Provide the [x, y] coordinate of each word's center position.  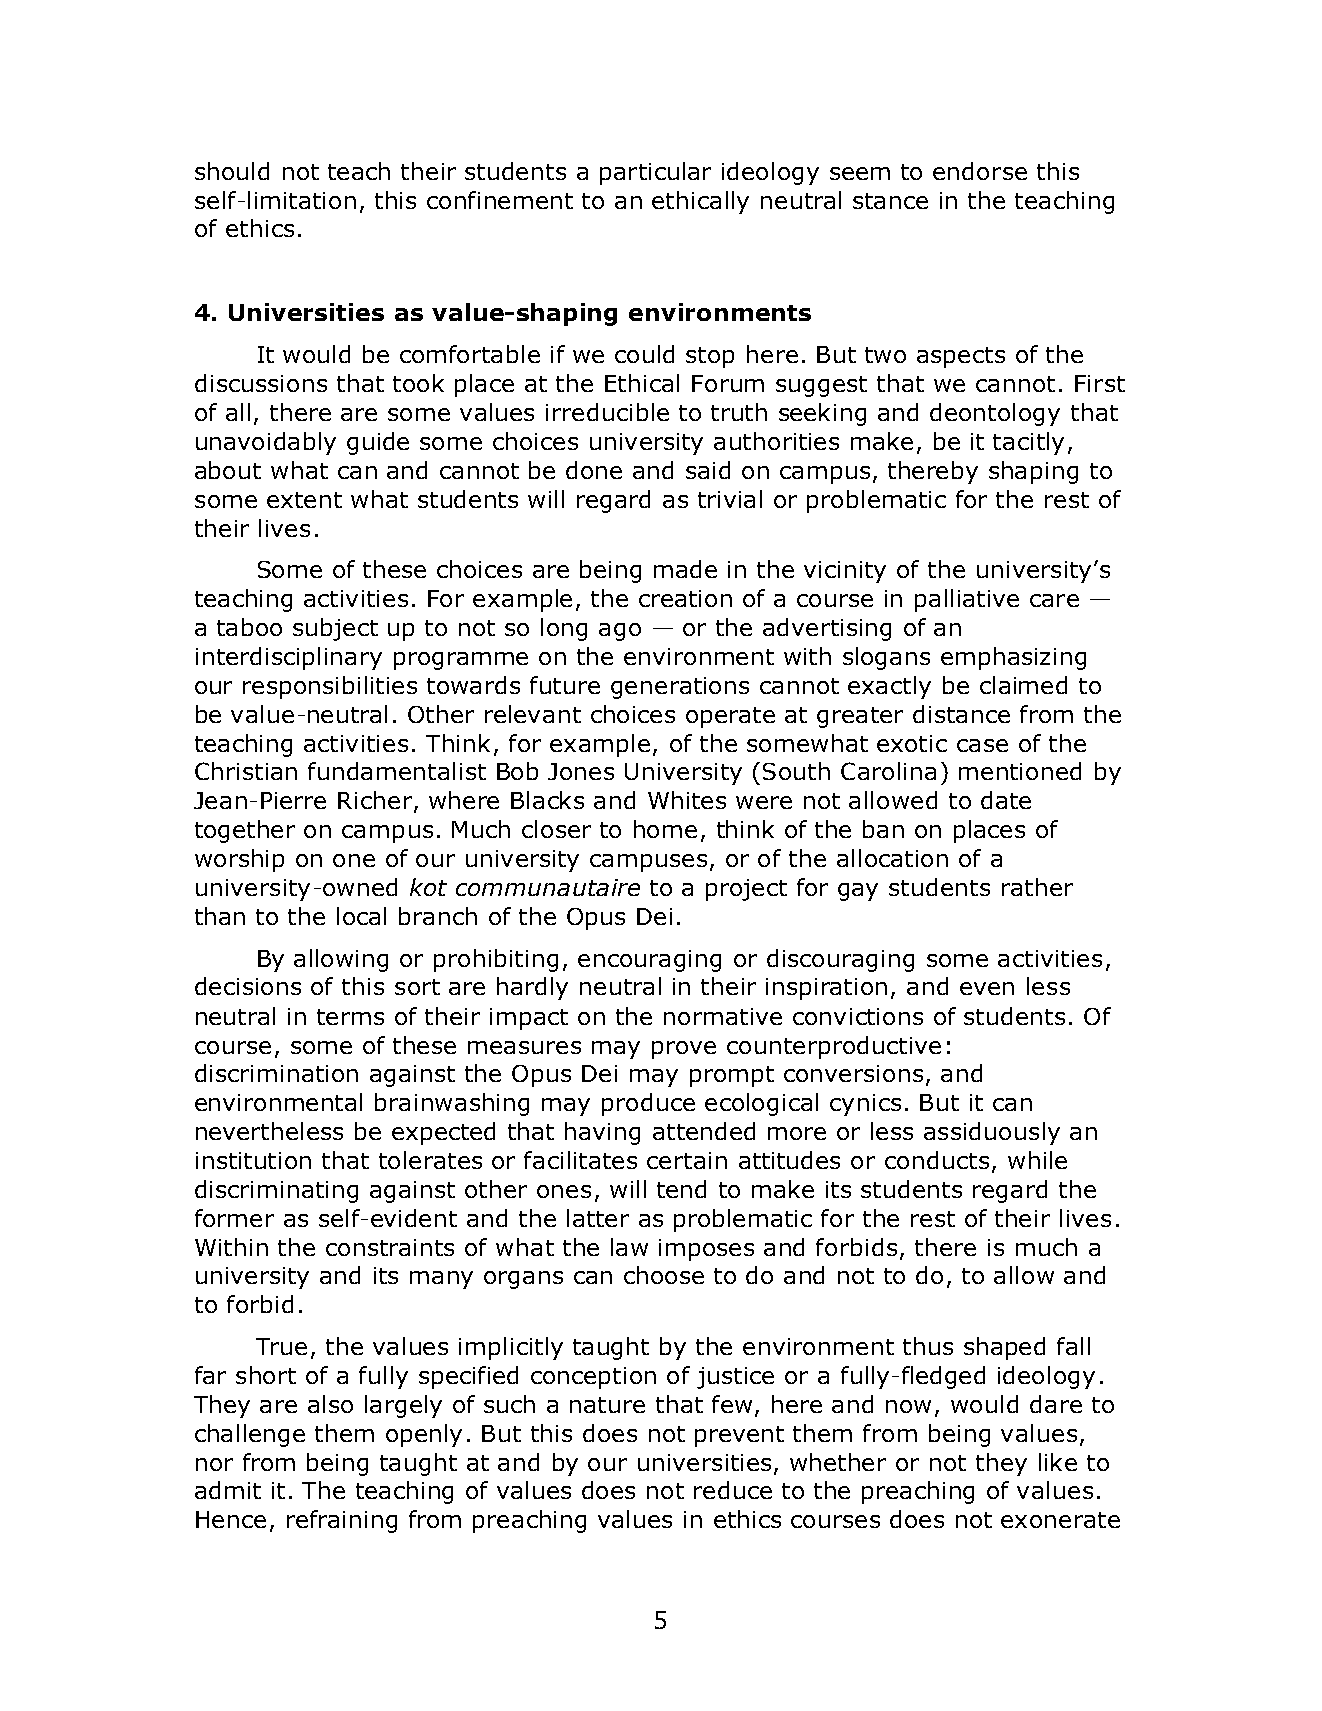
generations [680, 688]
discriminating [276, 1191]
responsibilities [330, 687]
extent [304, 500]
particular [655, 173]
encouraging [649, 961]
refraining [342, 1521]
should [232, 171]
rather [1037, 887]
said [708, 470]
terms [350, 1017]
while [1037, 1160]
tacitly [1028, 443]
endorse [980, 171]
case [982, 745]
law [629, 1247]
